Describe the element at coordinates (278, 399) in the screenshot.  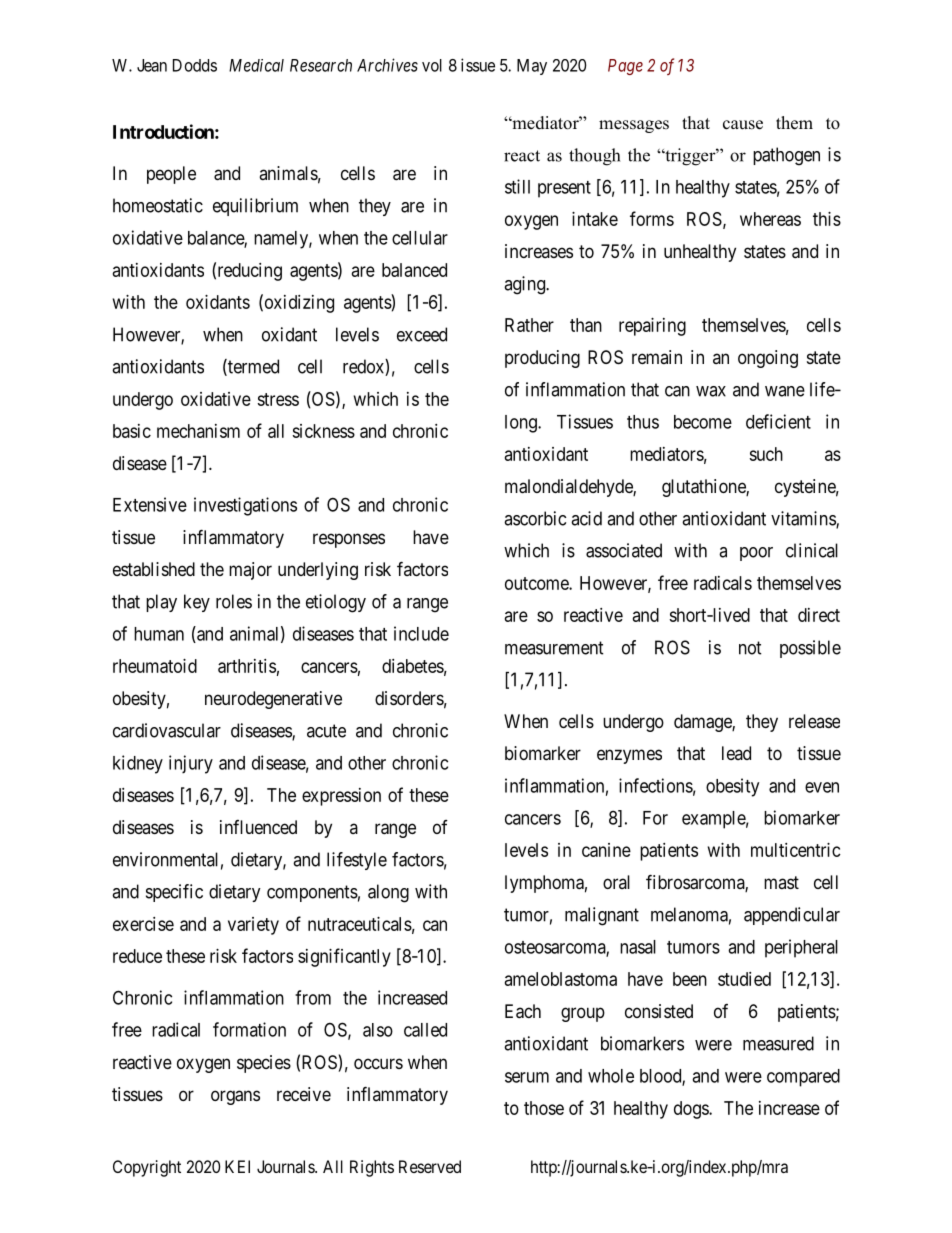
I see `stress` at that location.
